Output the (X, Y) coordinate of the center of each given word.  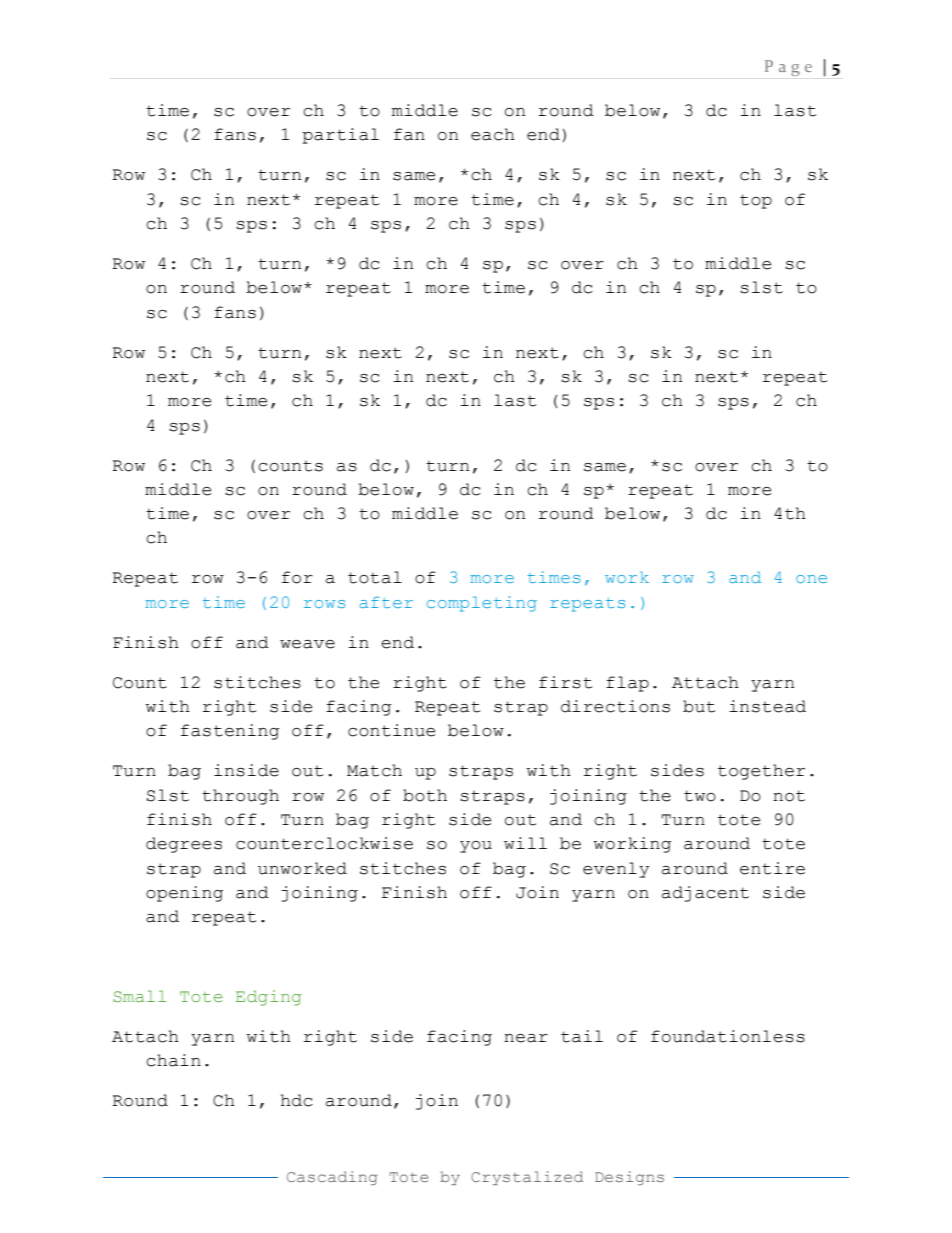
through (240, 797)
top (756, 201)
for (297, 577)
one (811, 579)
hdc (297, 1100)
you (476, 847)
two (700, 796)
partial (340, 136)
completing (482, 604)
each (493, 134)
